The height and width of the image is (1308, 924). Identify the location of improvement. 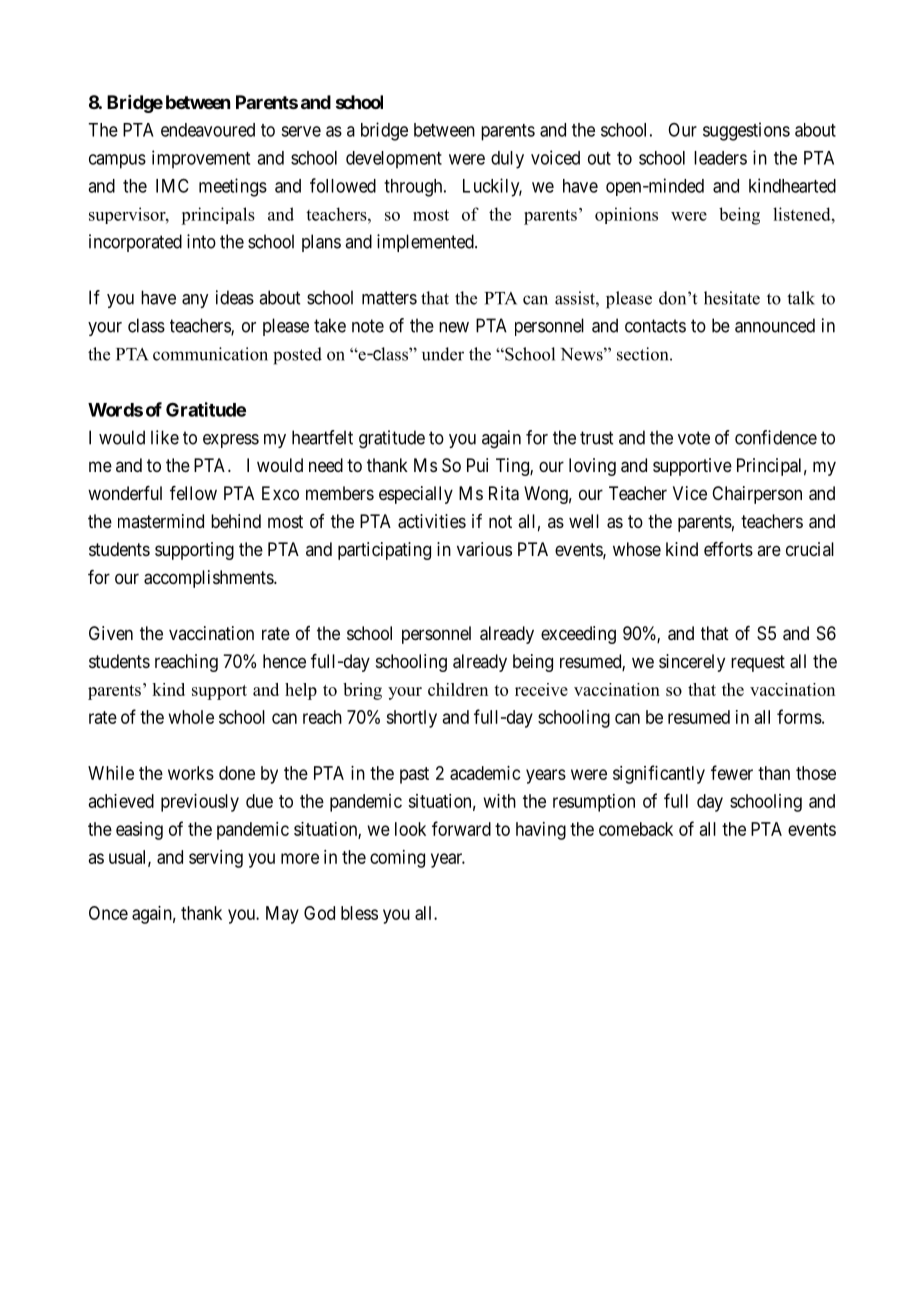
(201, 159).
